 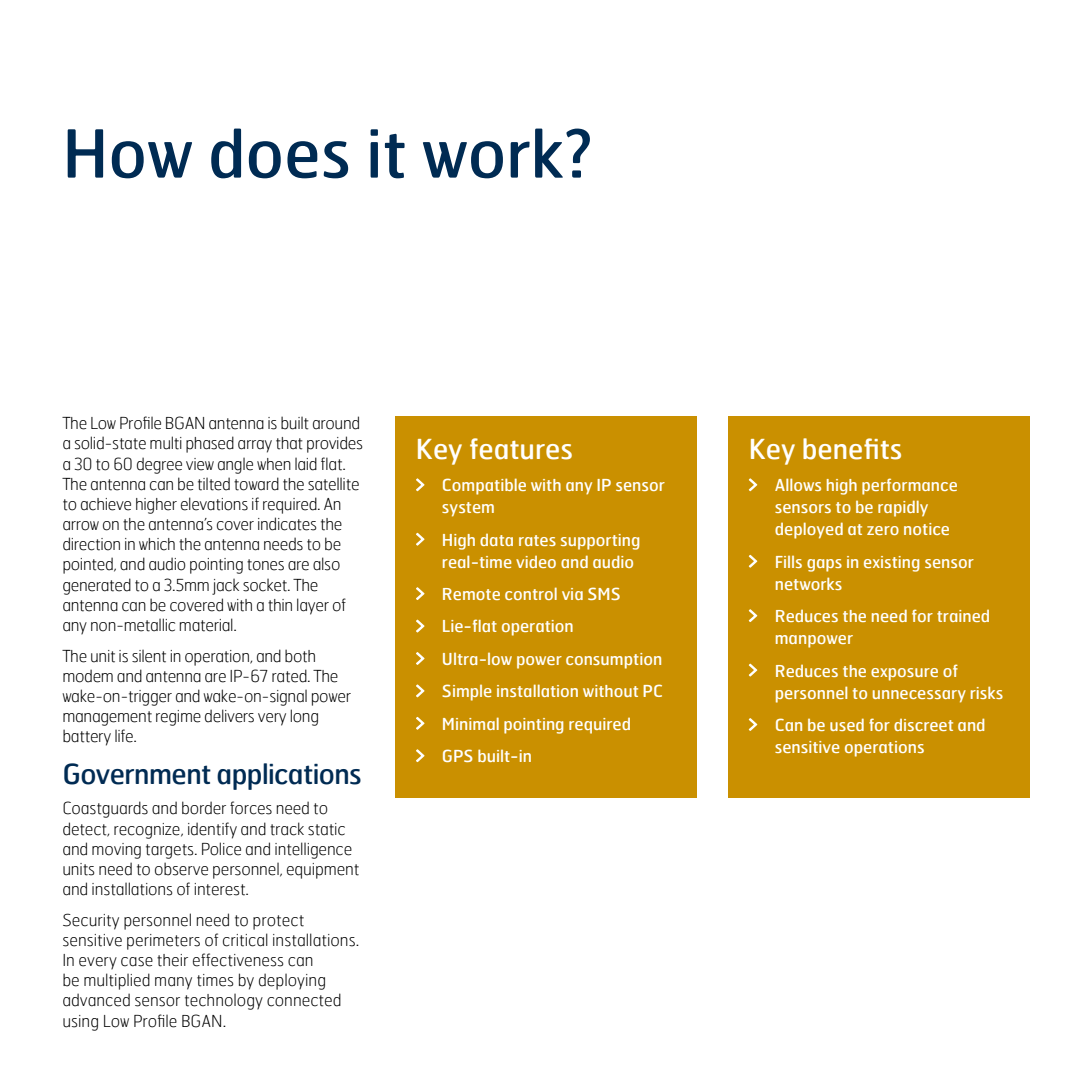 What do you see at coordinates (923, 725) in the document?
I see `discreet` at bounding box center [923, 725].
